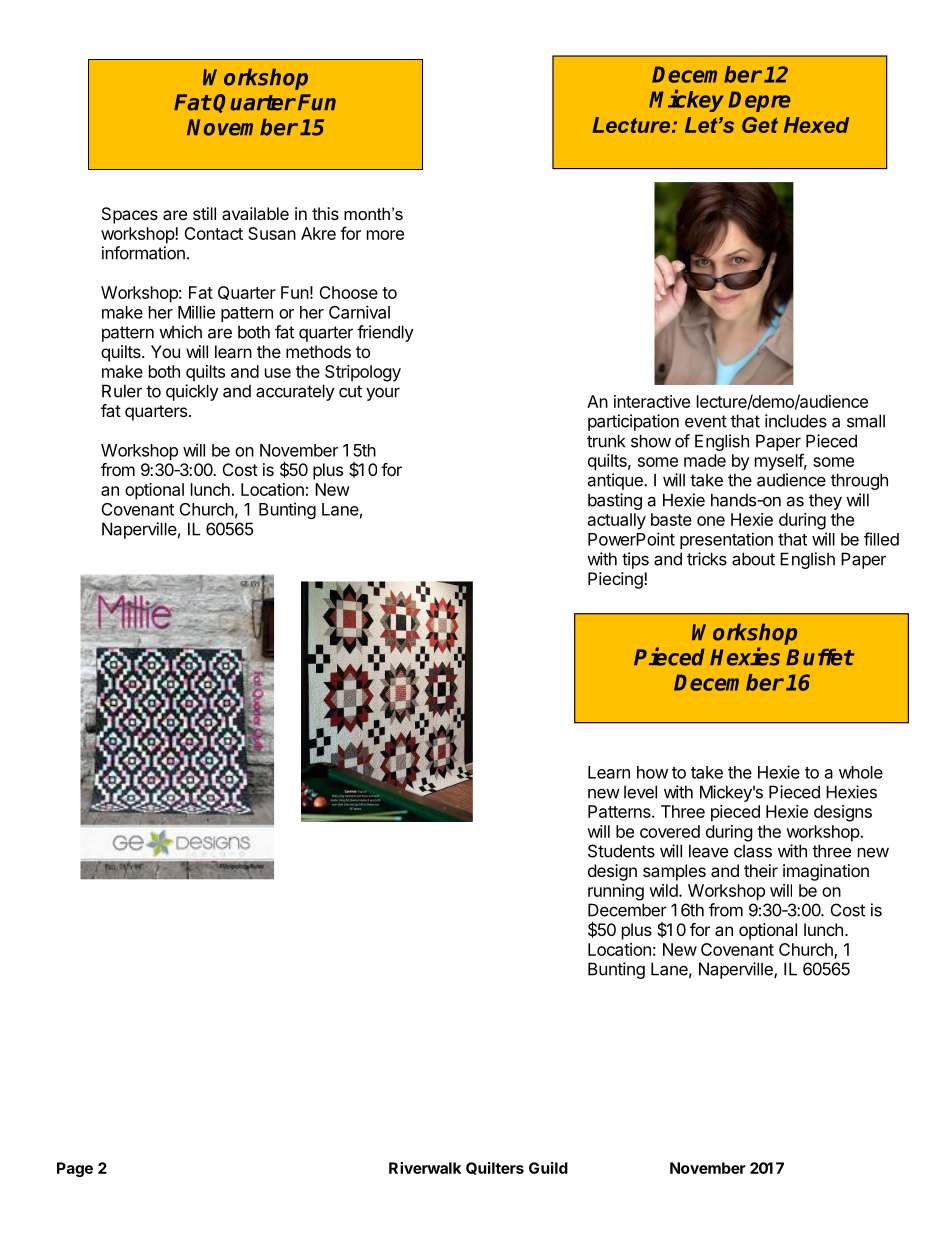 The height and width of the screenshot is (1233, 952). What do you see at coordinates (760, 125) in the screenshot?
I see `Get` at bounding box center [760, 125].
